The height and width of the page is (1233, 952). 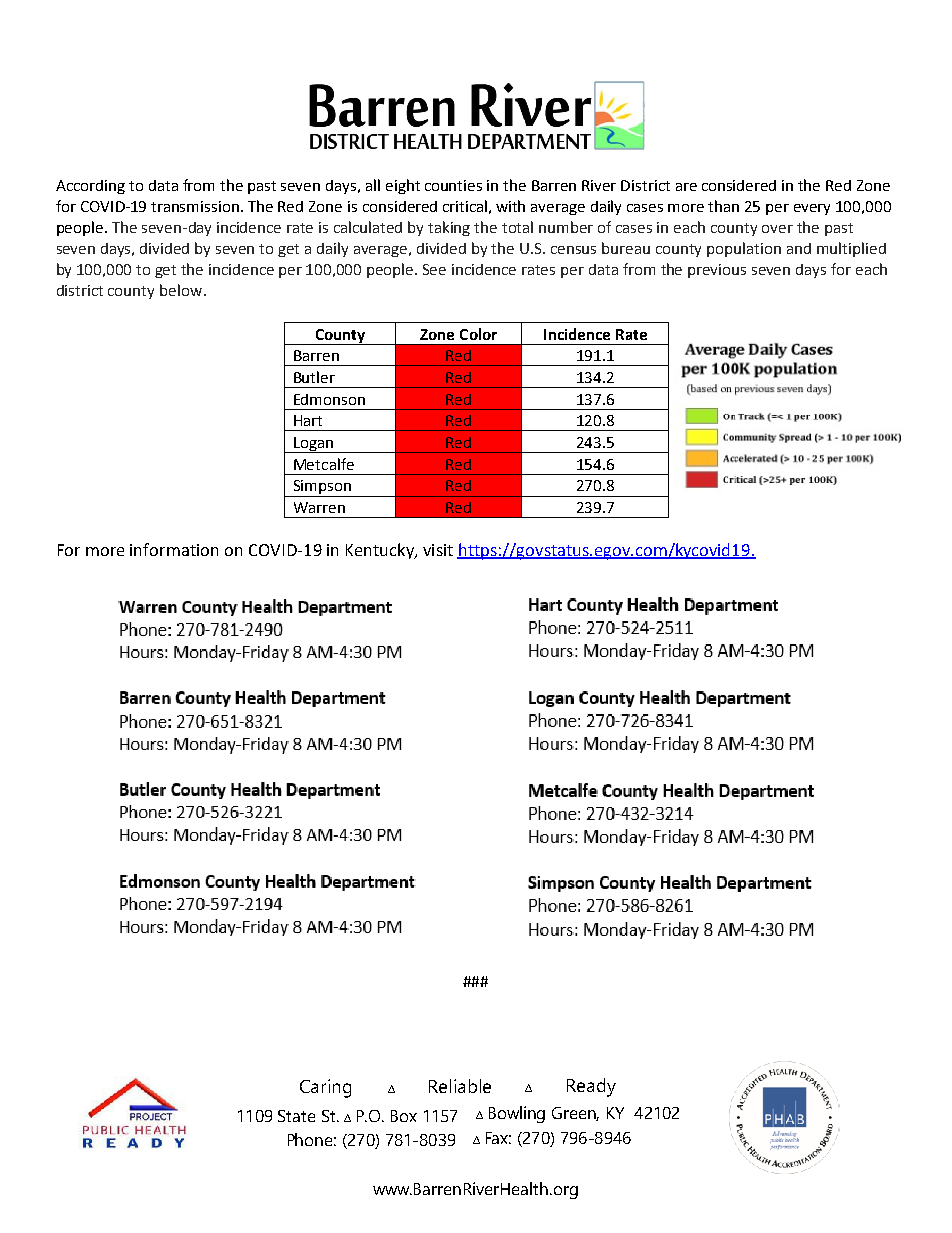 I want to click on State, so click(x=296, y=1116).
